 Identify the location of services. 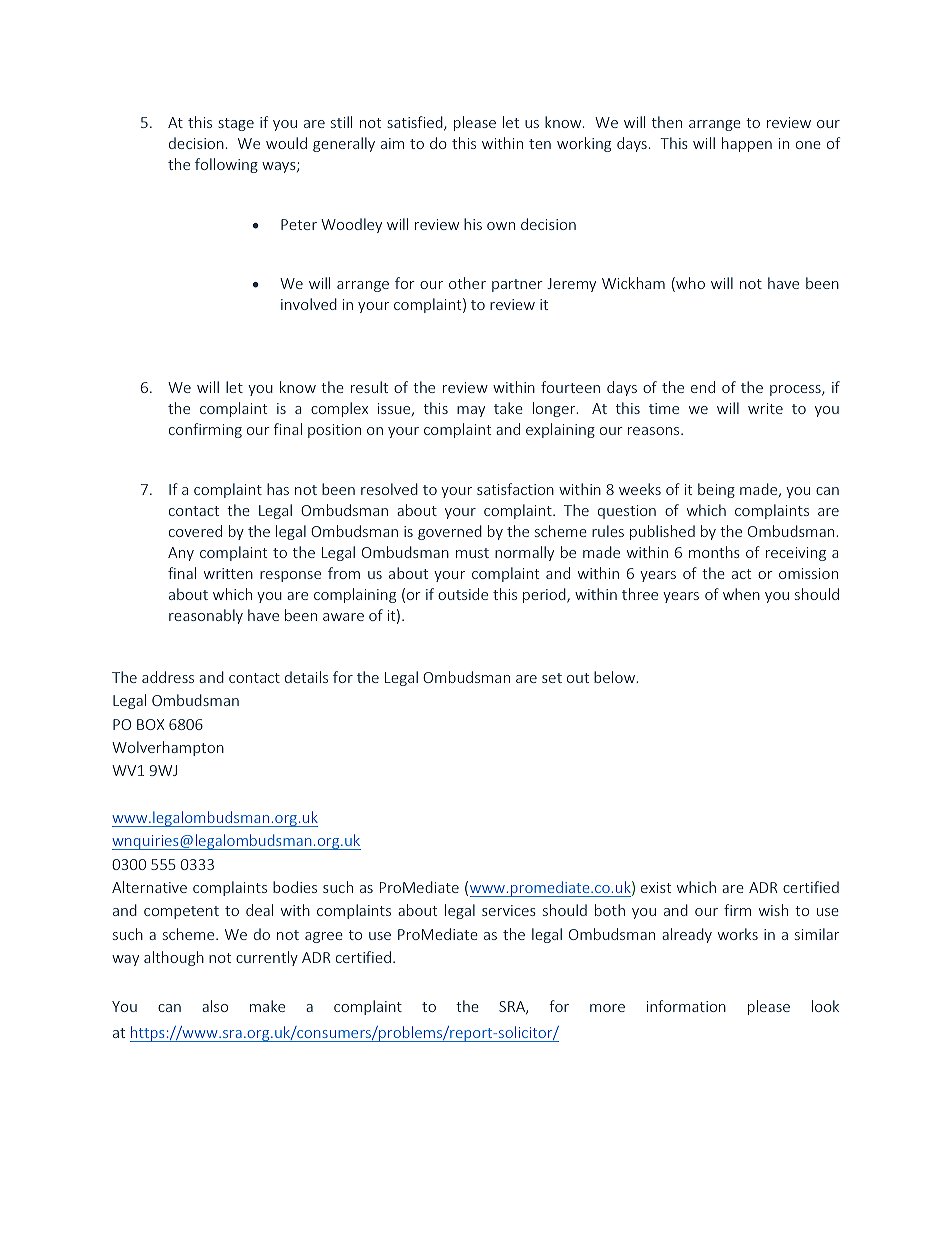
(509, 910).
